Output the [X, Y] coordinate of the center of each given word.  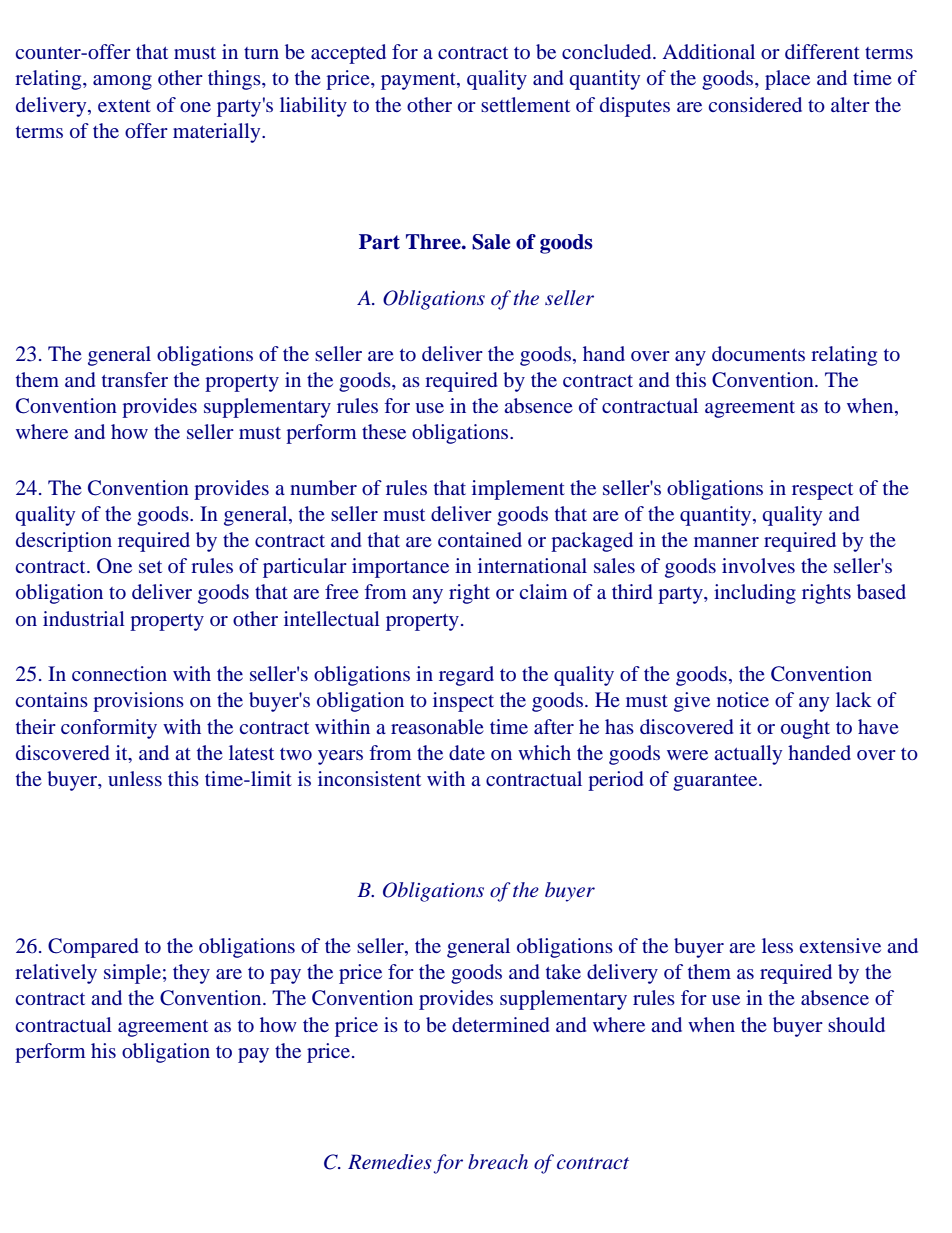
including [755, 594]
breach [498, 1161]
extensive [840, 945]
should [856, 1024]
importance [400, 568]
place [787, 80]
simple [132, 974]
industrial [84, 618]
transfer [135, 379]
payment [419, 81]
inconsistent [369, 778]
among [122, 82]
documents [758, 353]
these [384, 431]
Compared [93, 948]
